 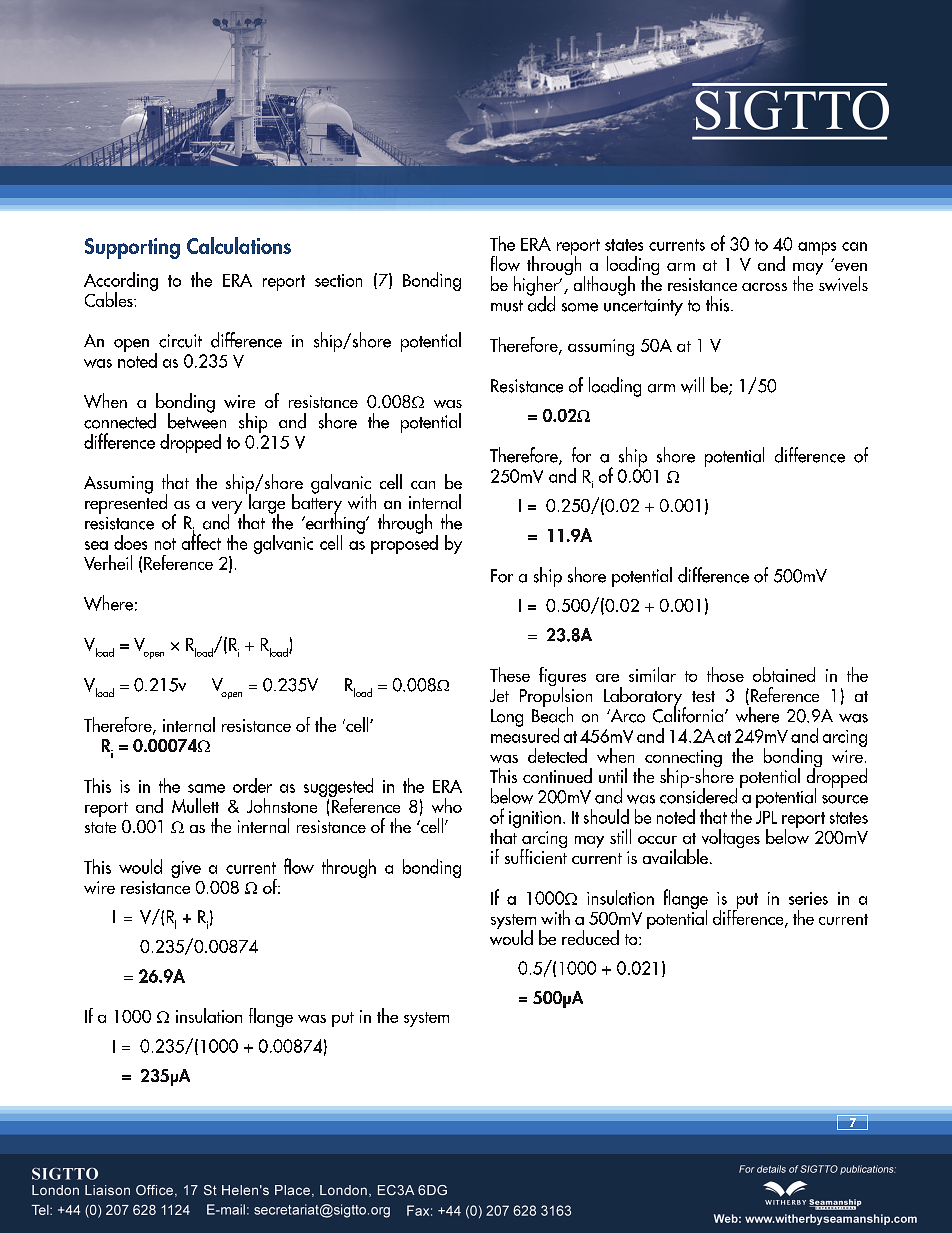 I want to click on reduced, so click(x=590, y=937).
